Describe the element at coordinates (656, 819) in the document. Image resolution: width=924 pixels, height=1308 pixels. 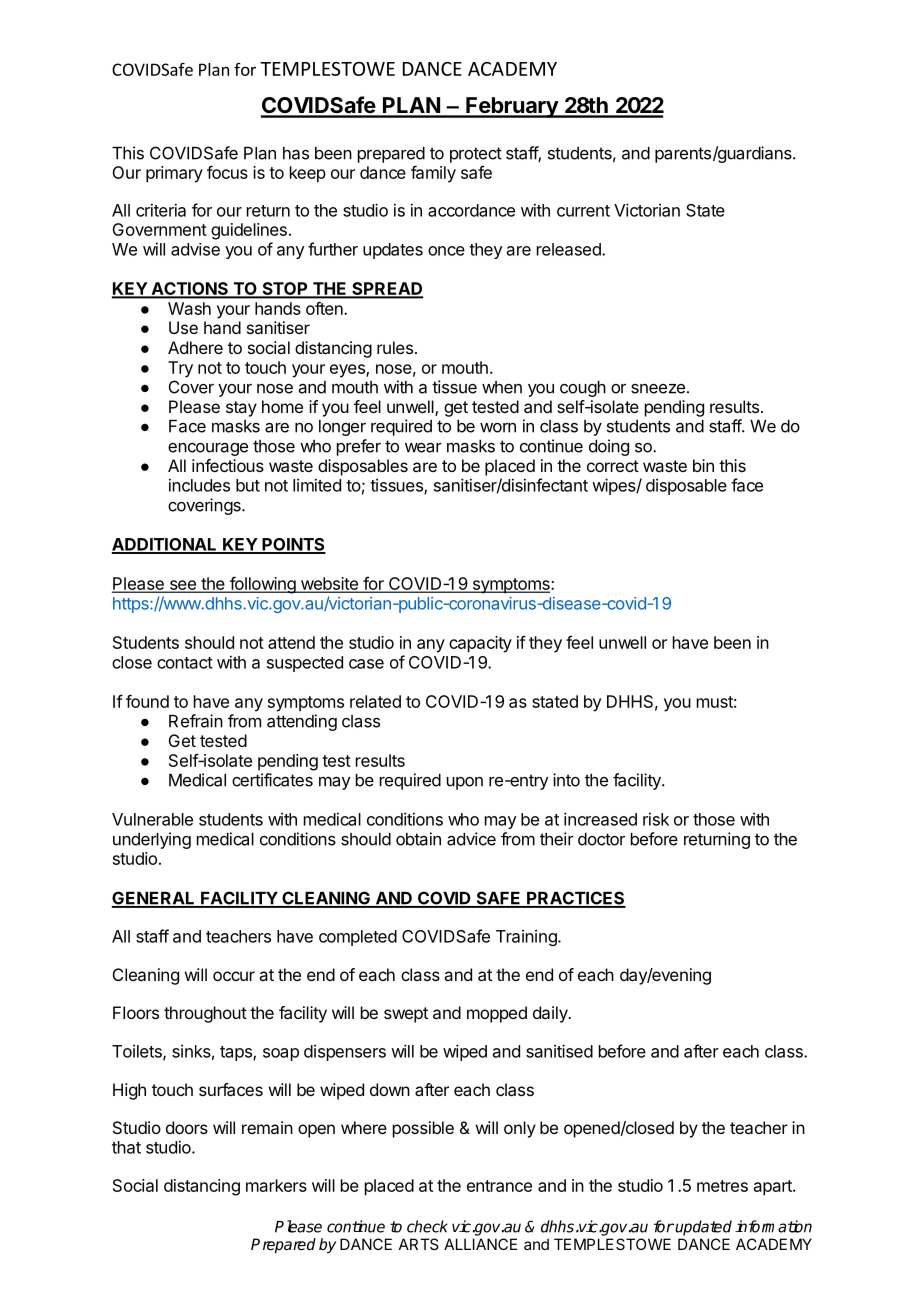
I see `risk` at that location.
